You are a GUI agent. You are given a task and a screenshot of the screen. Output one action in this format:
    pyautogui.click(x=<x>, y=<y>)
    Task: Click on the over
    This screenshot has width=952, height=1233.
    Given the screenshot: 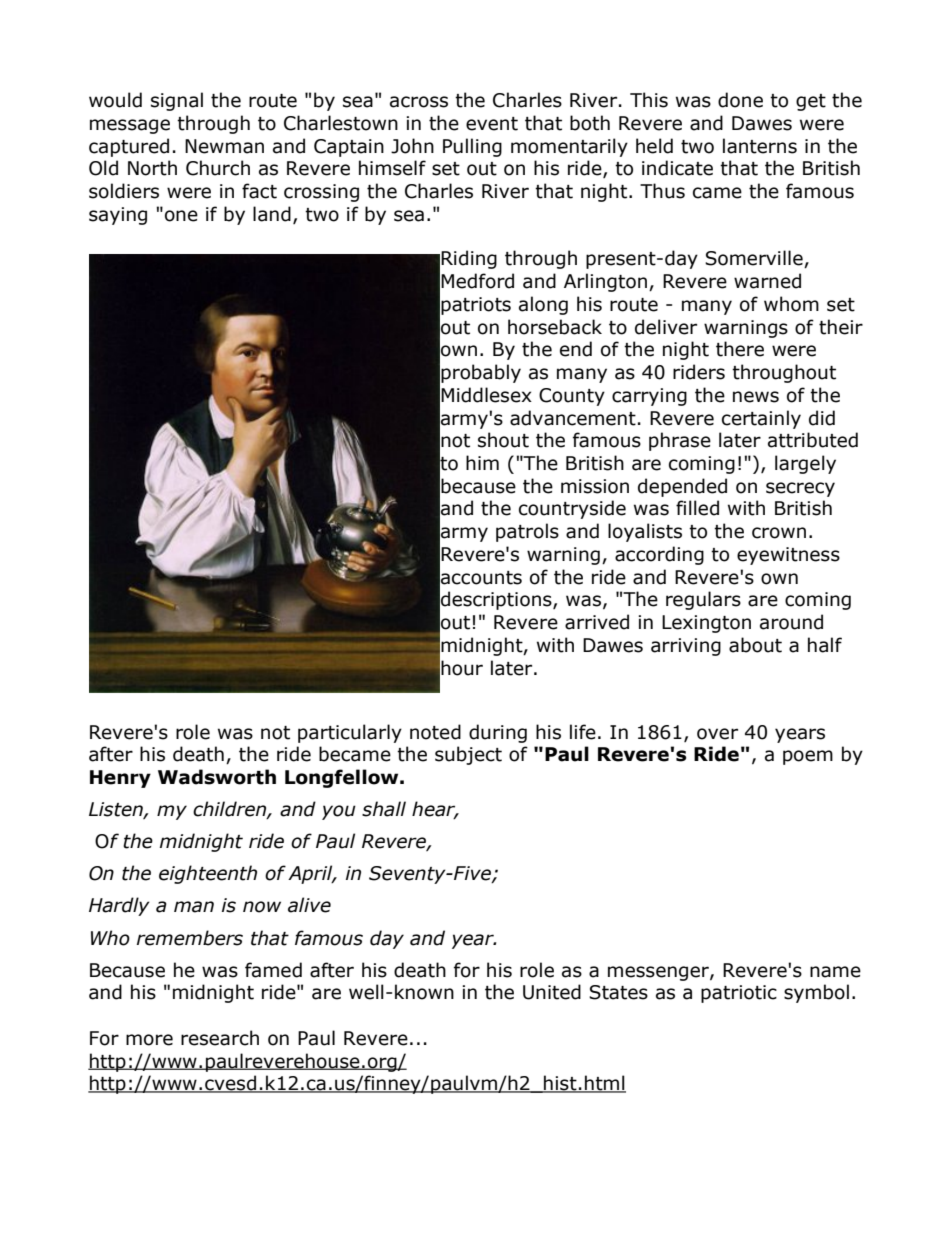 What is the action you would take?
    pyautogui.click(x=717, y=734)
